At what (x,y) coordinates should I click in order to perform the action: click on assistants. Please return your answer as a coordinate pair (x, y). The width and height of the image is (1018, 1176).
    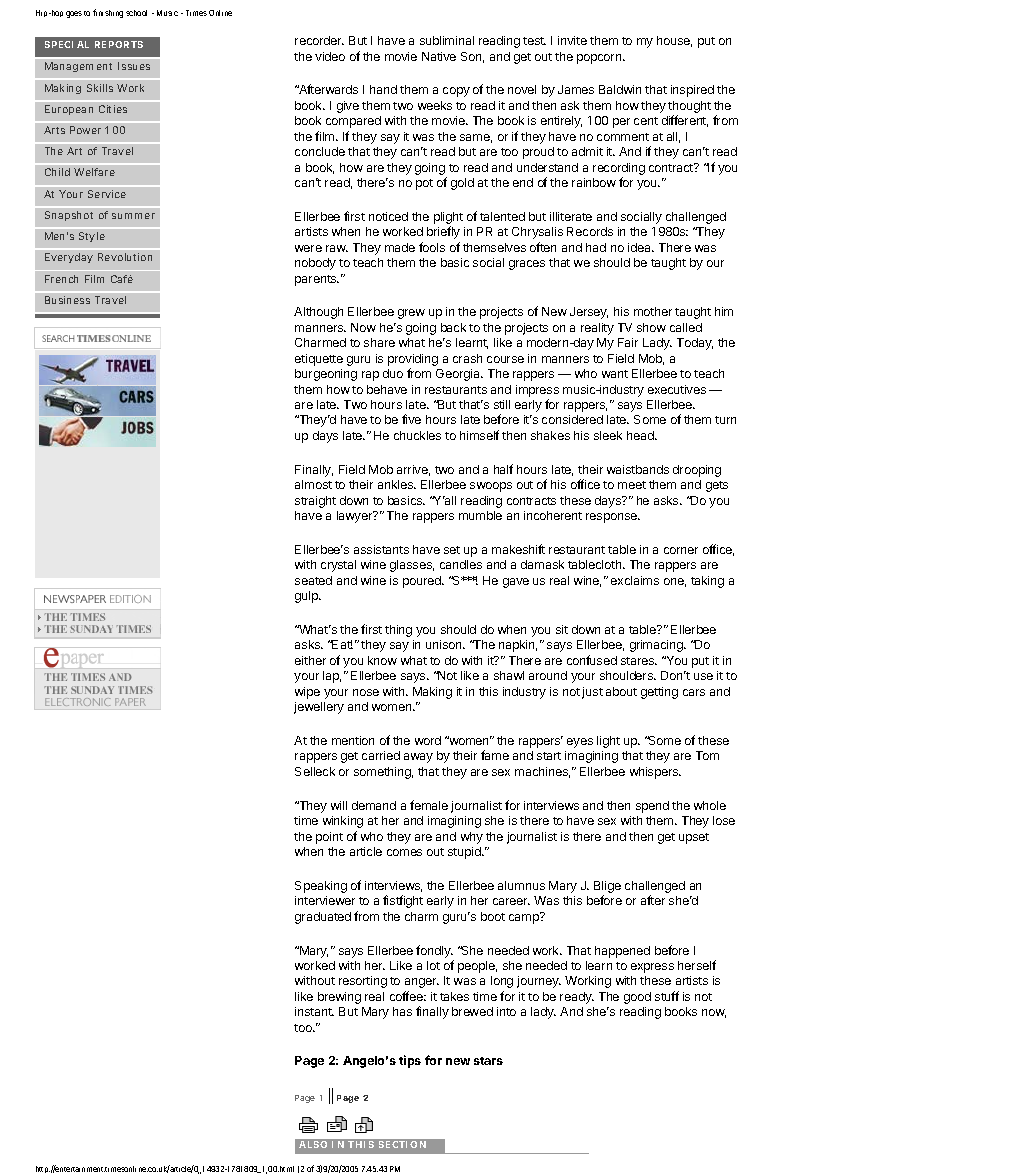
    Looking at the image, I should click on (381, 549).
